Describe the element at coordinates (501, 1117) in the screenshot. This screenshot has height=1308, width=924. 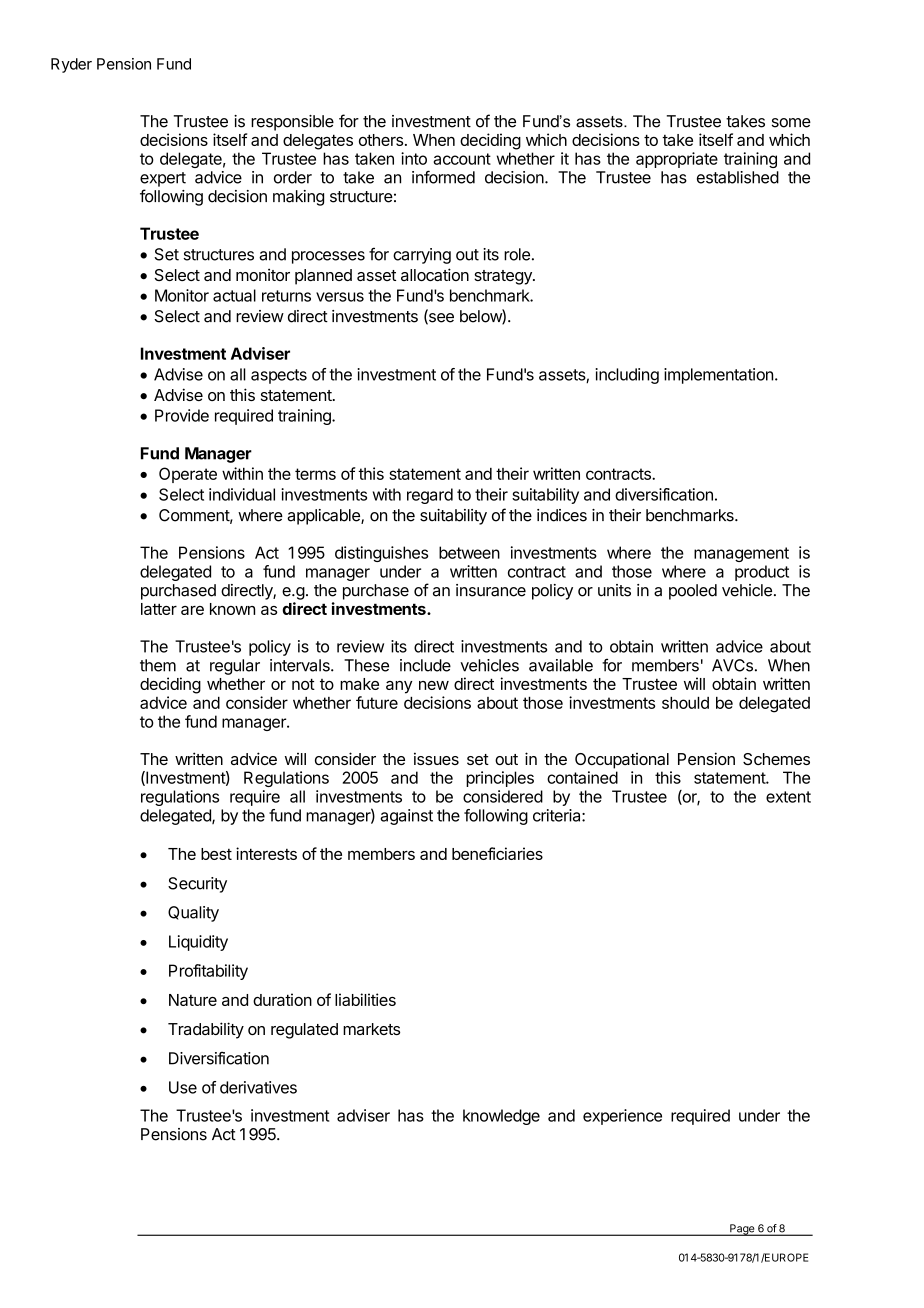
I see `knowledge` at that location.
